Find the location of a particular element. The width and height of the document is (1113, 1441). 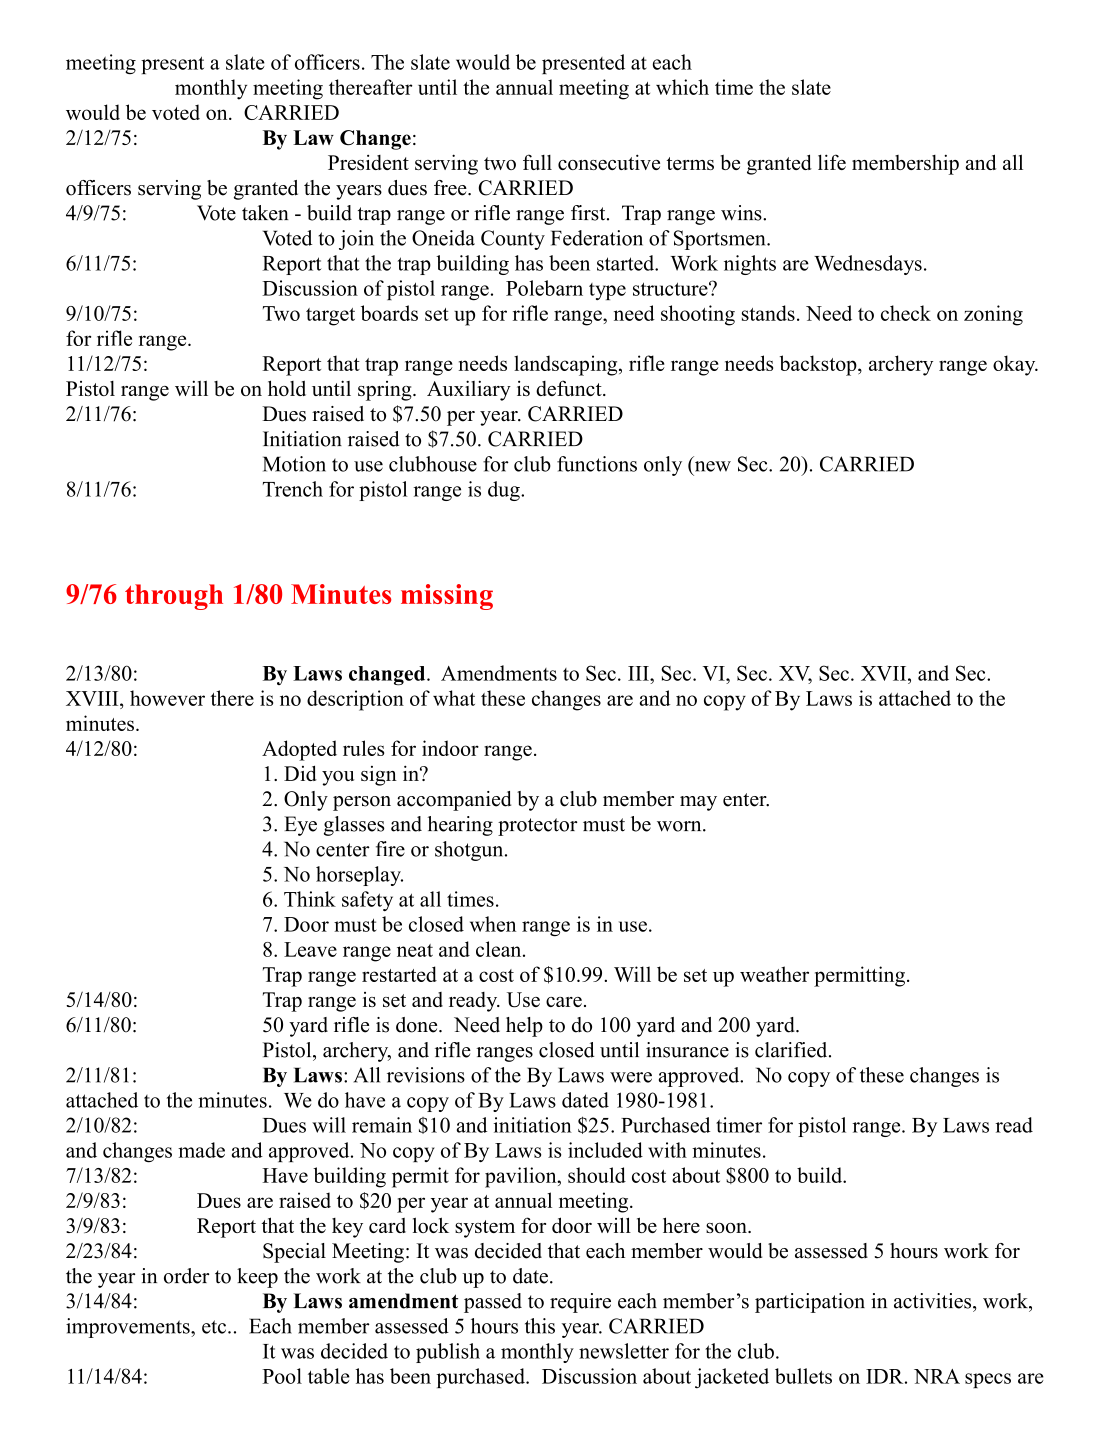

life is located at coordinates (832, 162).
